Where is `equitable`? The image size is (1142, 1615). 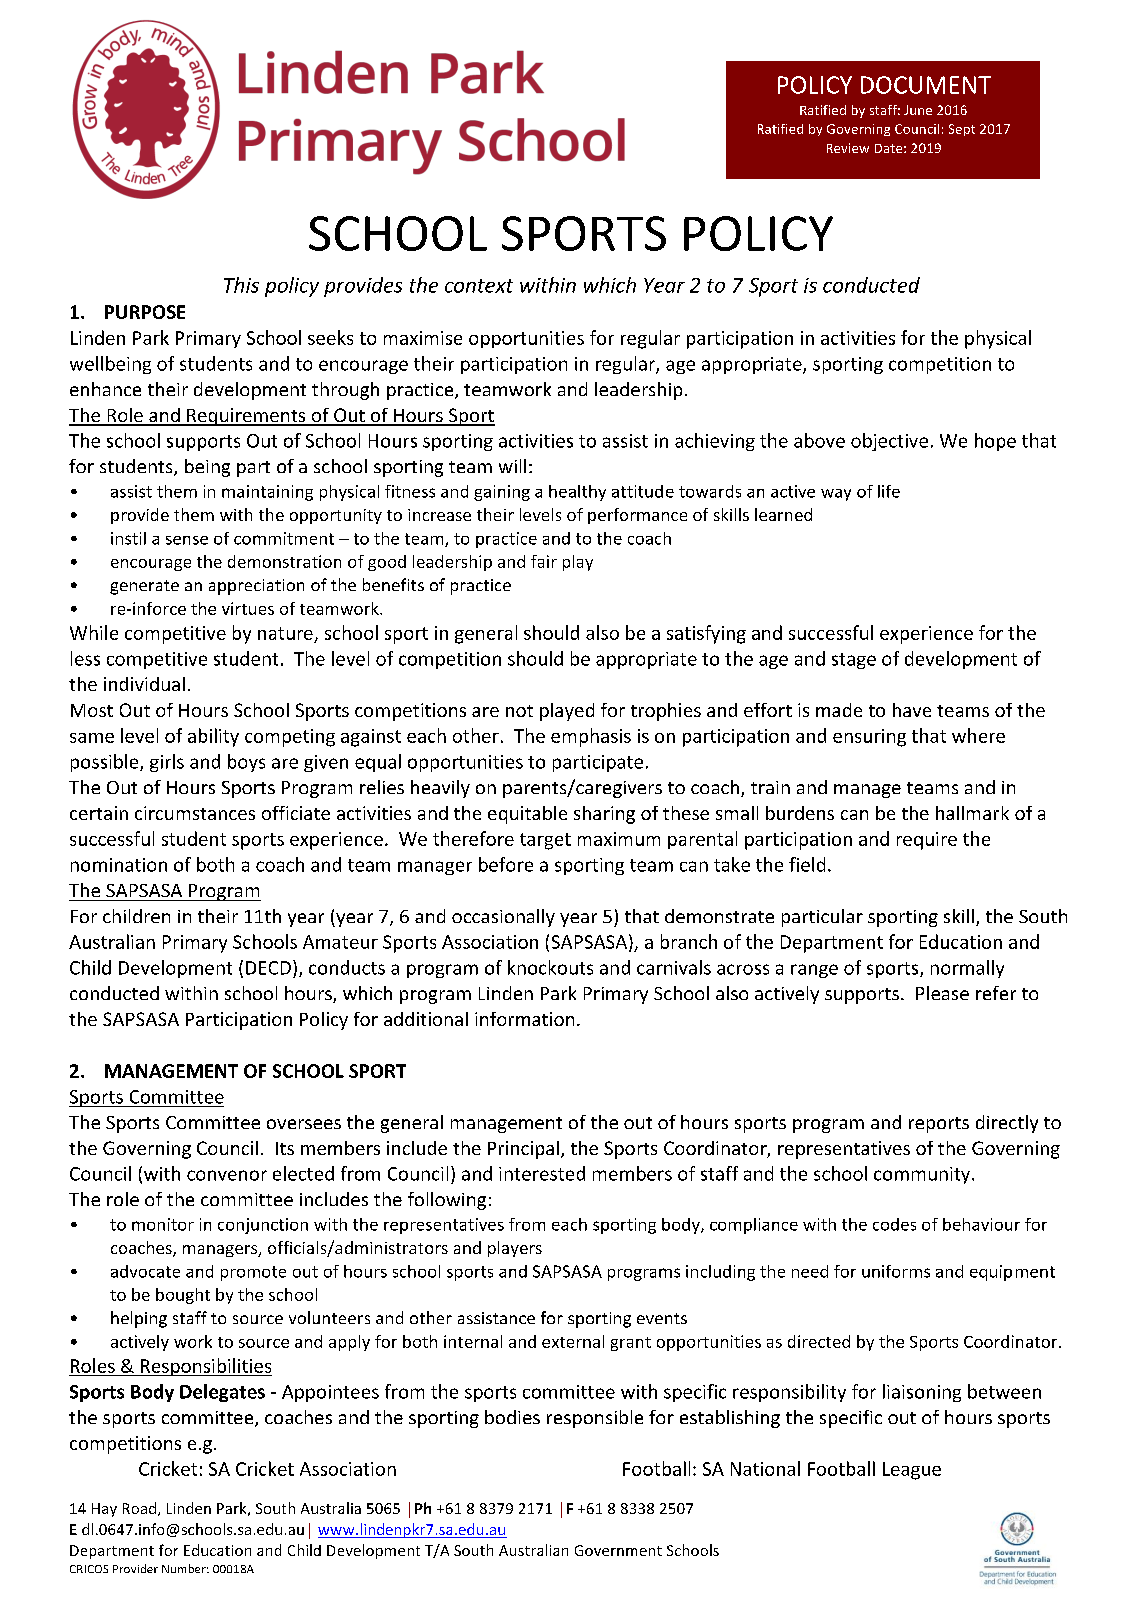
equitable is located at coordinates (527, 815).
